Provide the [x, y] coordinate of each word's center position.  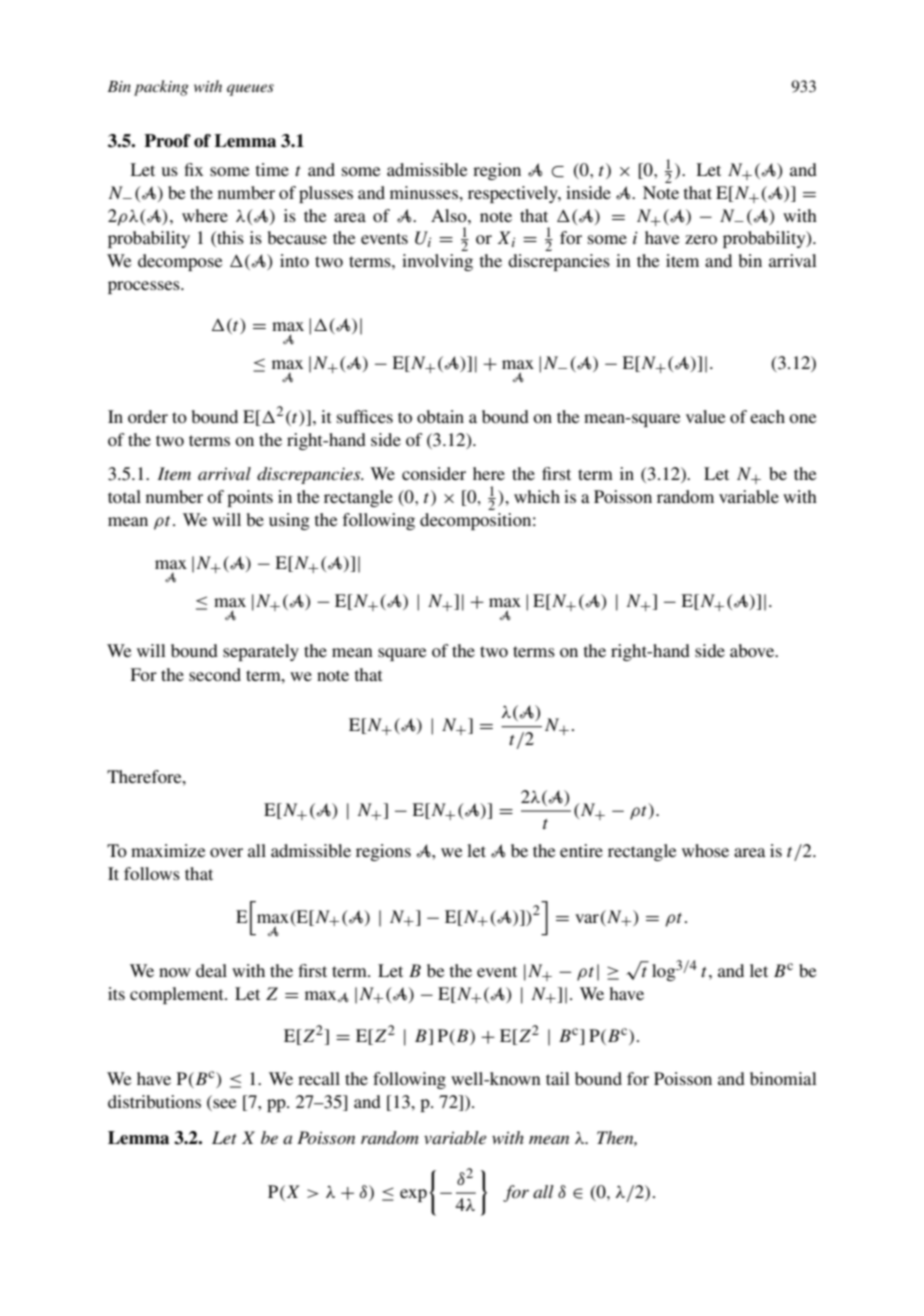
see [224, 1105]
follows [152, 873]
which [537, 496]
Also [450, 215]
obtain [440, 416]
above [753, 650]
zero [701, 239]
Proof [167, 141]
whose [705, 850]
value [706, 416]
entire [581, 850]
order [148, 416]
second [215, 674]
